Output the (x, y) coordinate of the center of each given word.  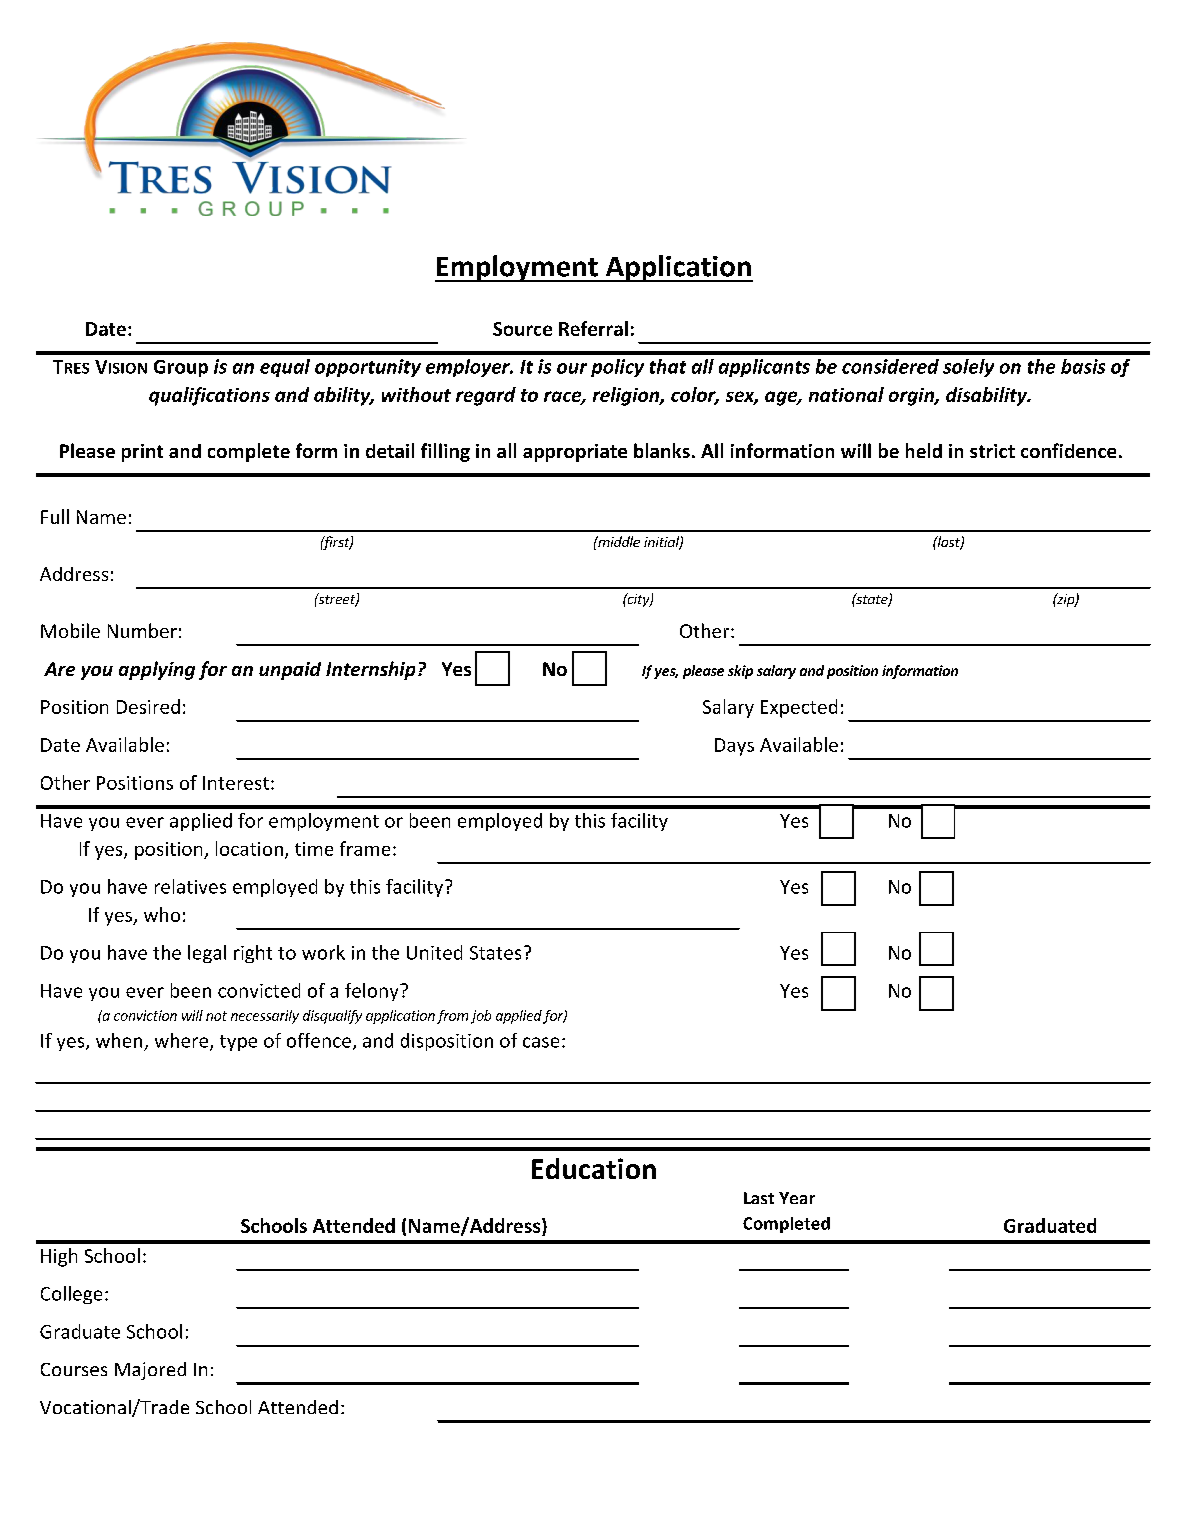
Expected (799, 708)
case (541, 1042)
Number (142, 630)
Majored (150, 1371)
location (249, 848)
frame (365, 848)
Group (181, 368)
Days (734, 747)
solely (968, 368)
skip (740, 672)
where (183, 1041)
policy (617, 368)
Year (797, 1198)
